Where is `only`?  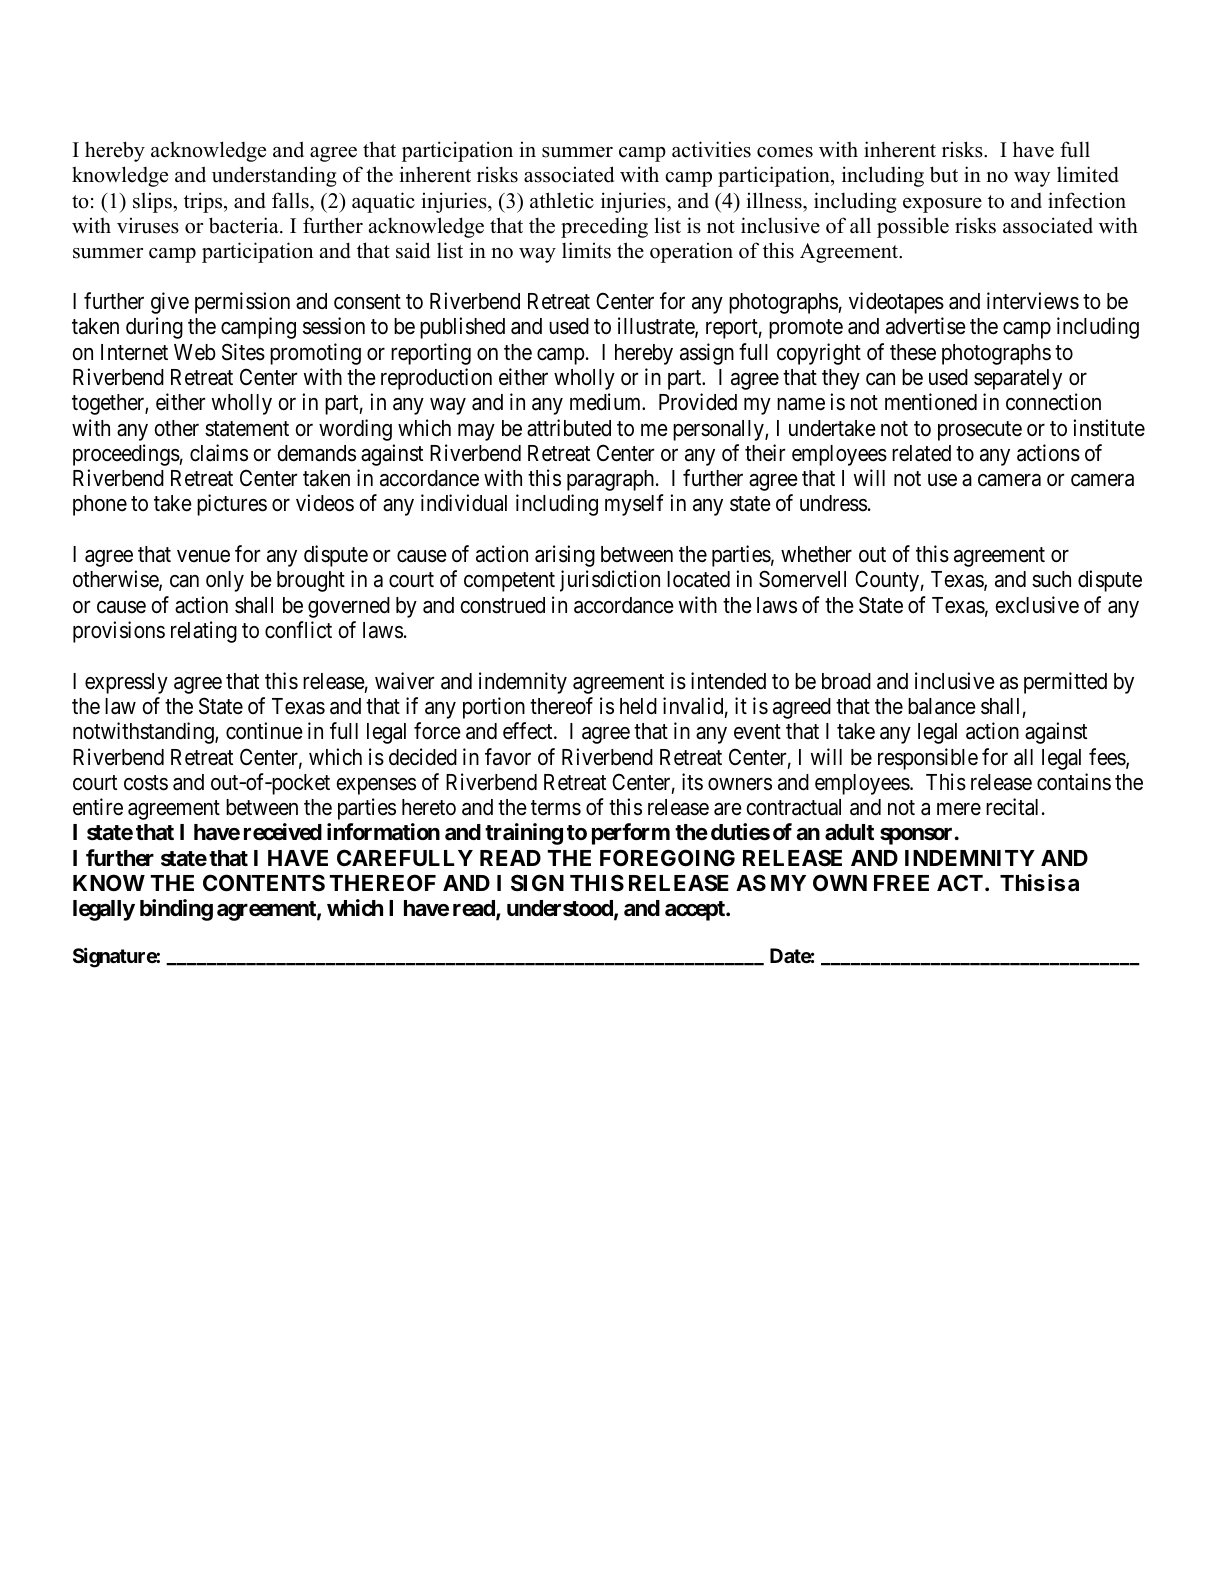 only is located at coordinates (225, 581).
